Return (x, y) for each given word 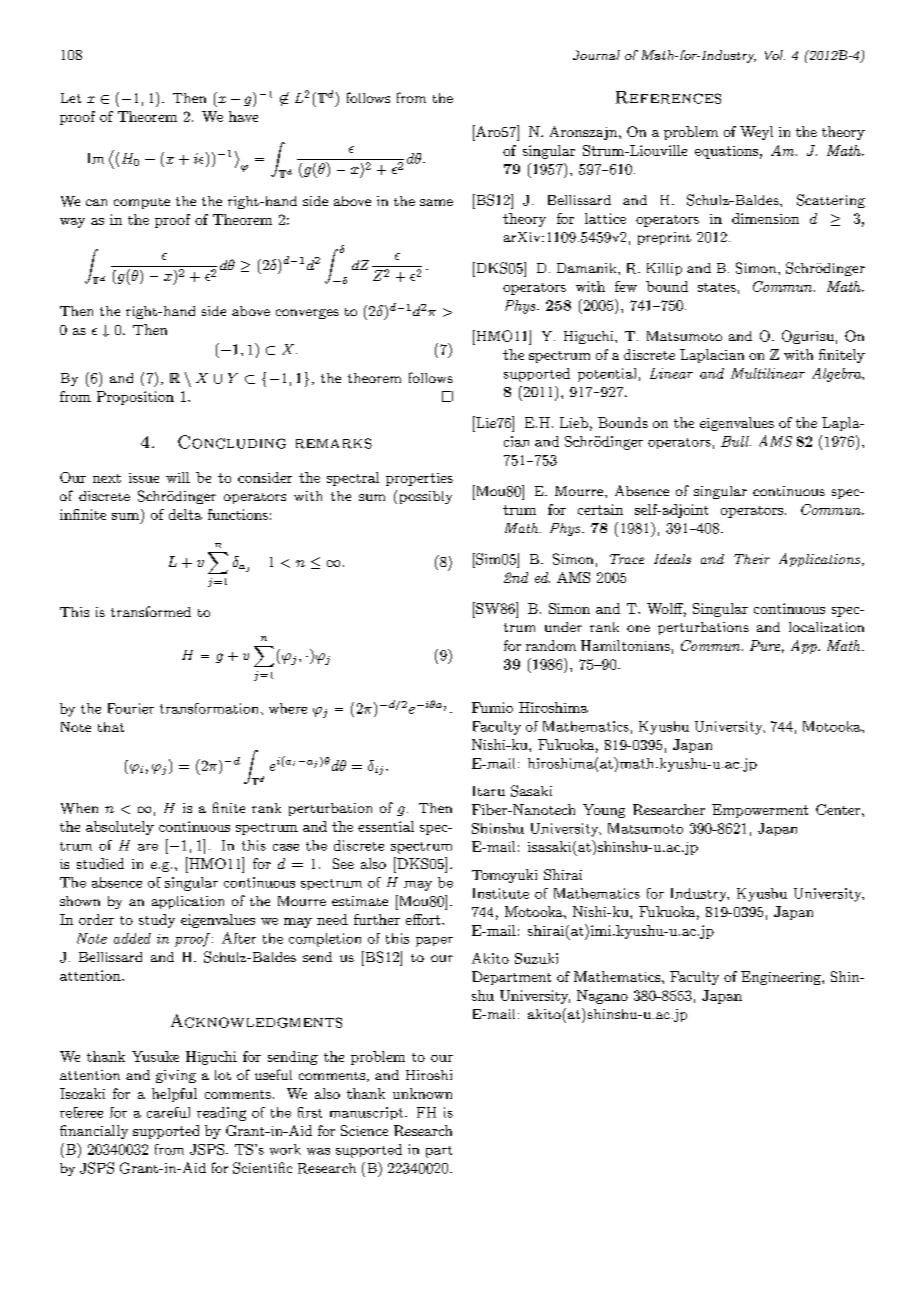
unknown (422, 1093)
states (717, 287)
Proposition (135, 398)
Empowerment (760, 811)
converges (307, 314)
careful (168, 1112)
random (551, 645)
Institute (501, 893)
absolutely (120, 828)
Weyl (756, 133)
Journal (596, 55)
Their (752, 559)
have (243, 116)
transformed (151, 611)
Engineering (782, 978)
